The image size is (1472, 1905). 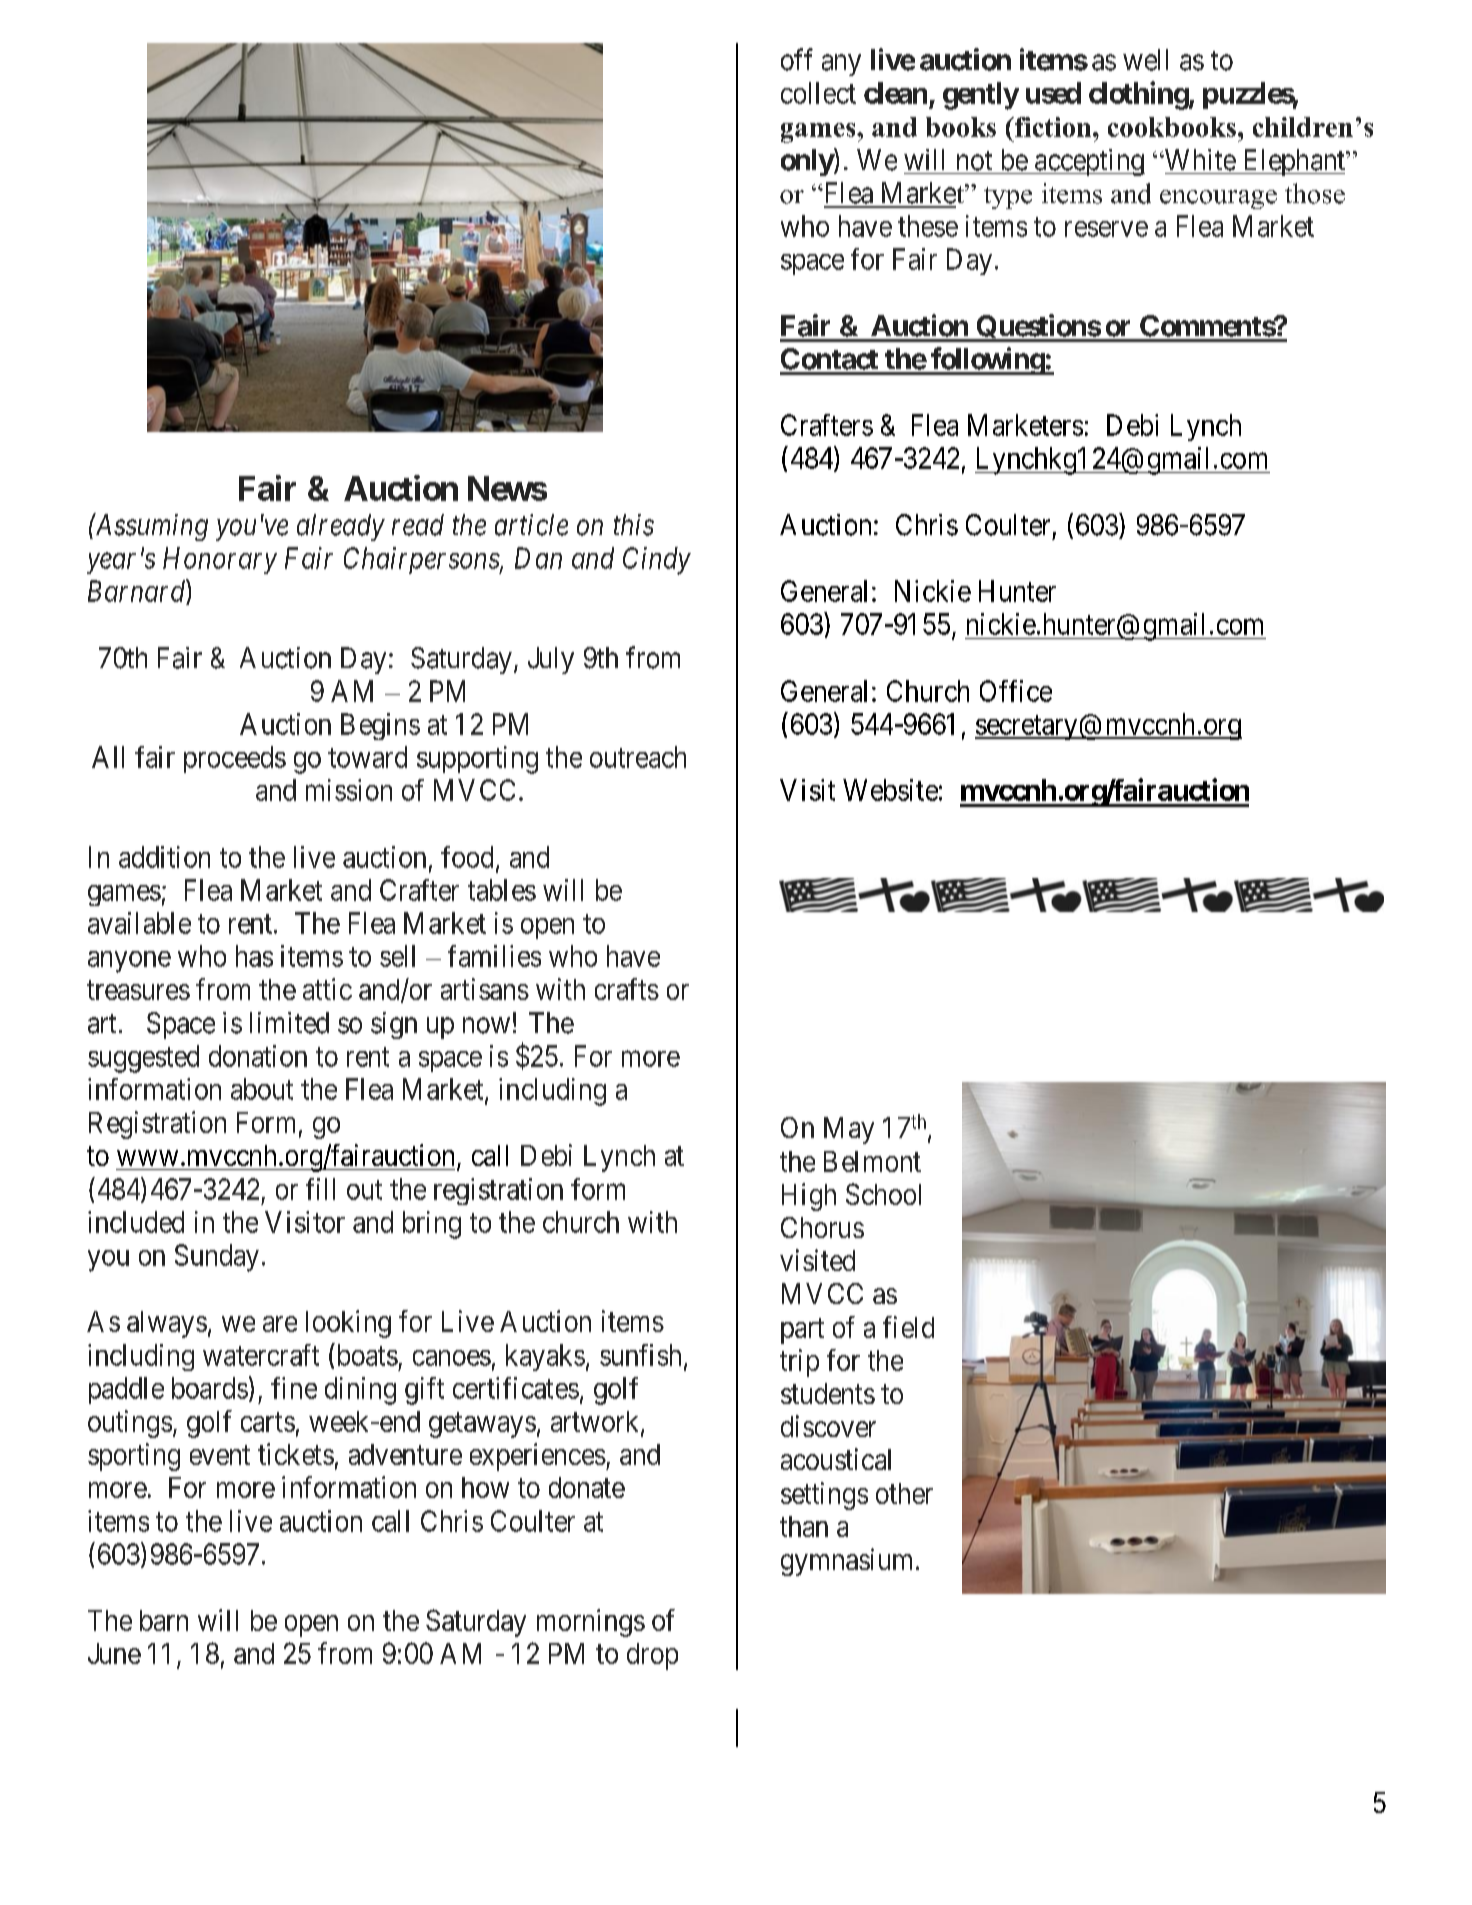 I want to click on crafts, so click(x=627, y=989).
